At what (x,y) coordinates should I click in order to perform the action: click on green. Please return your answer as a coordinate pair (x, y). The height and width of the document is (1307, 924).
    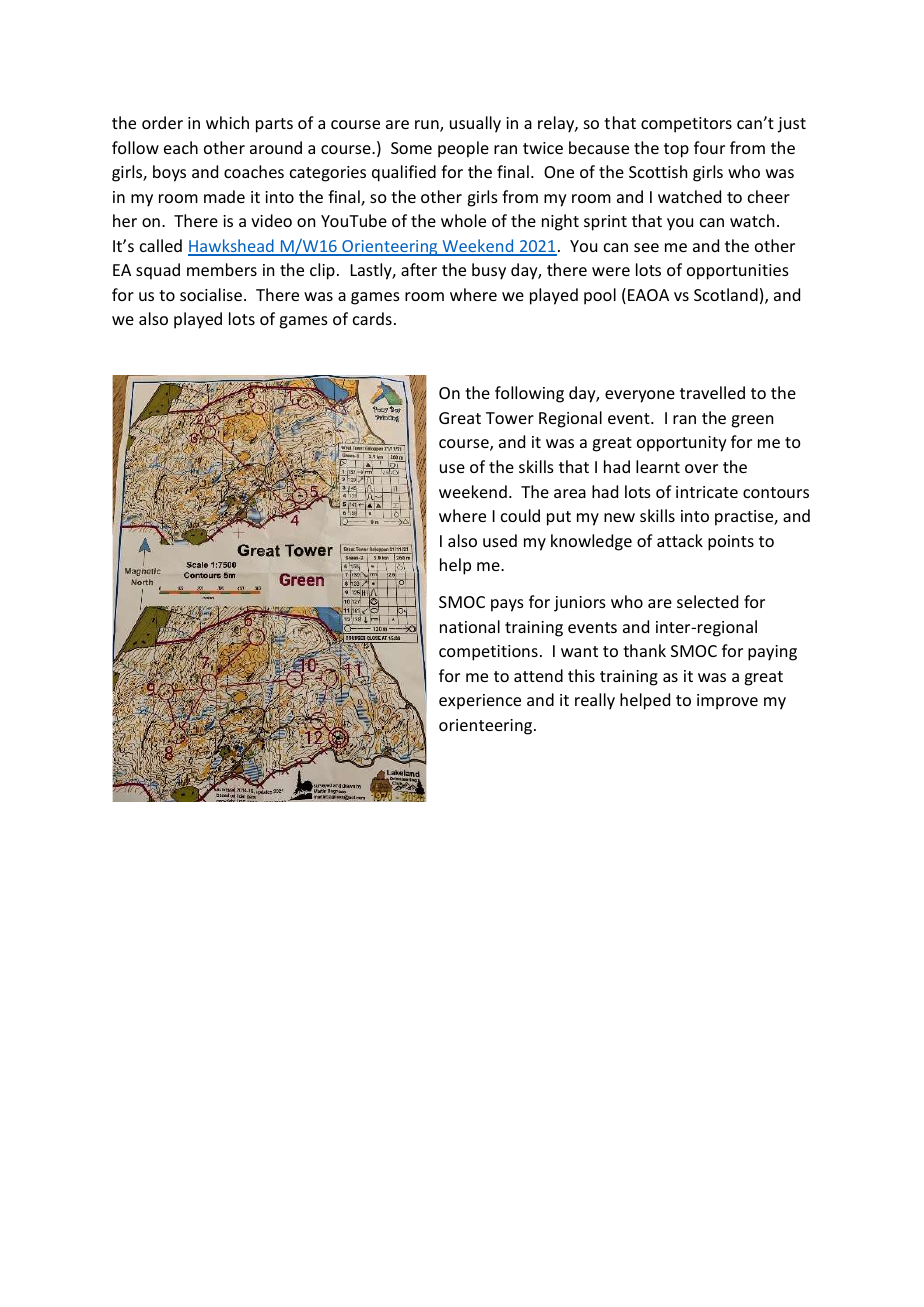
    Looking at the image, I should click on (752, 421).
